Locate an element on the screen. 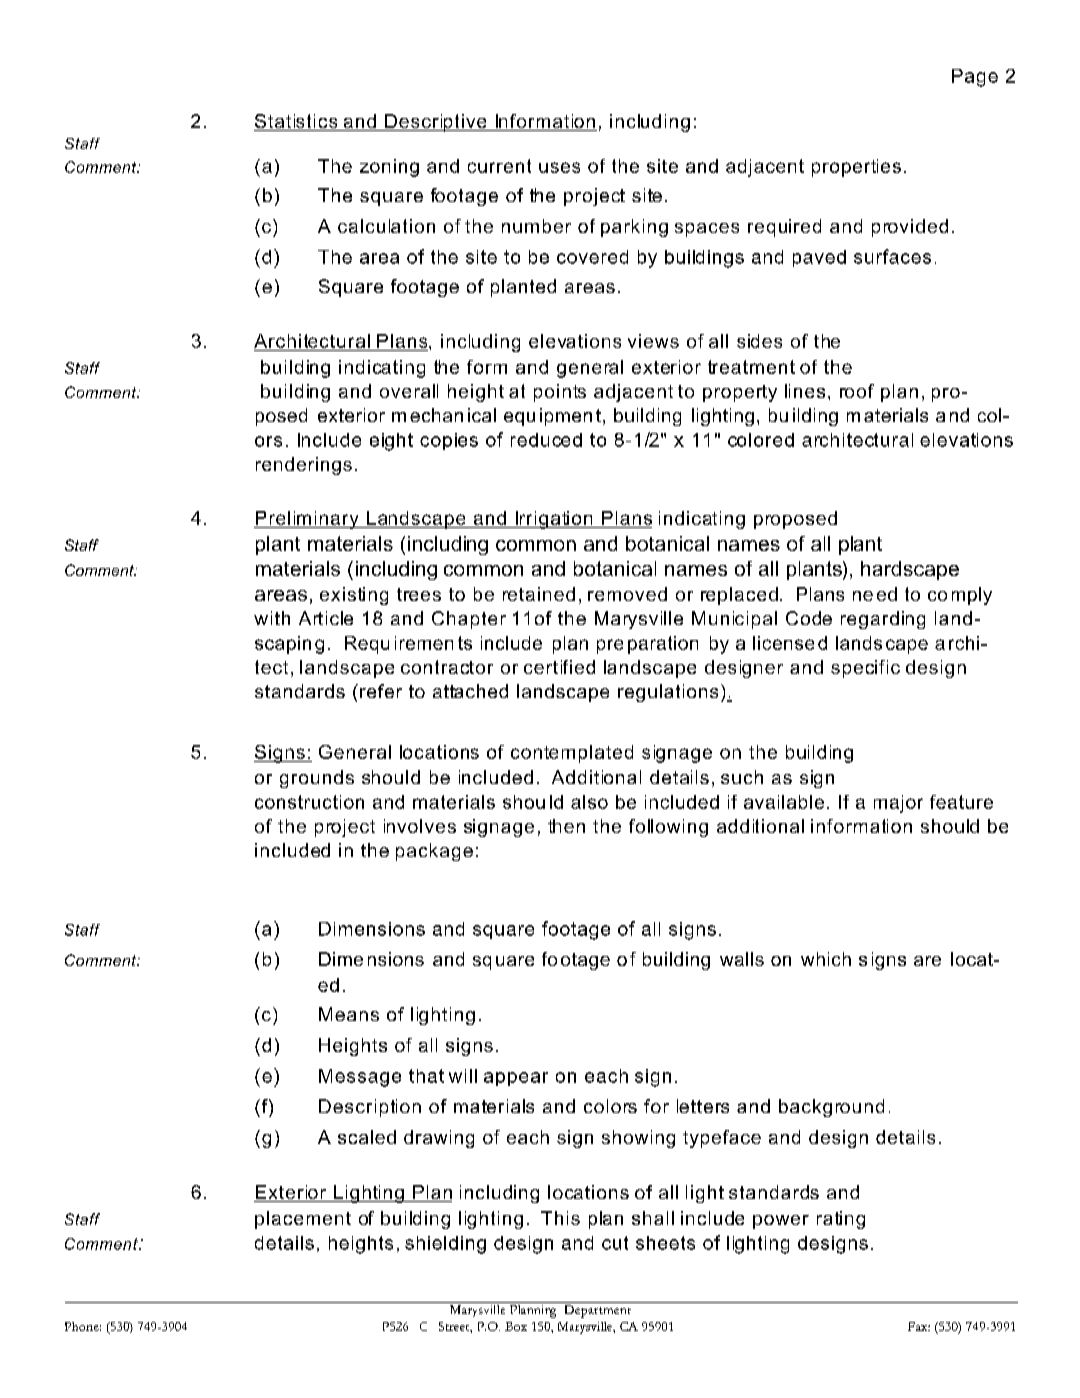 The image size is (1080, 1398). properties is located at coordinates (856, 168).
